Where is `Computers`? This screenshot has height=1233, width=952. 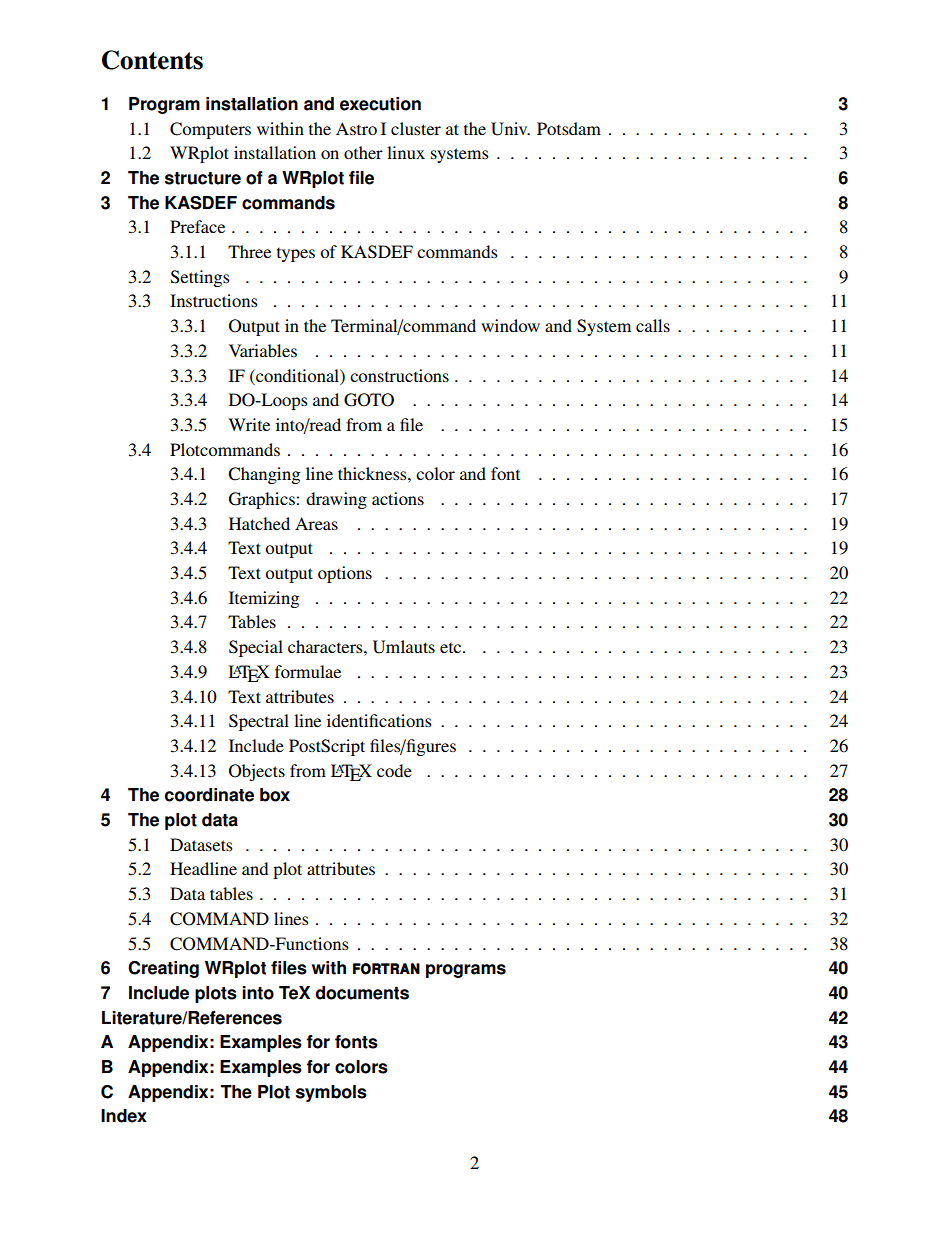
Computers is located at coordinates (210, 130).
